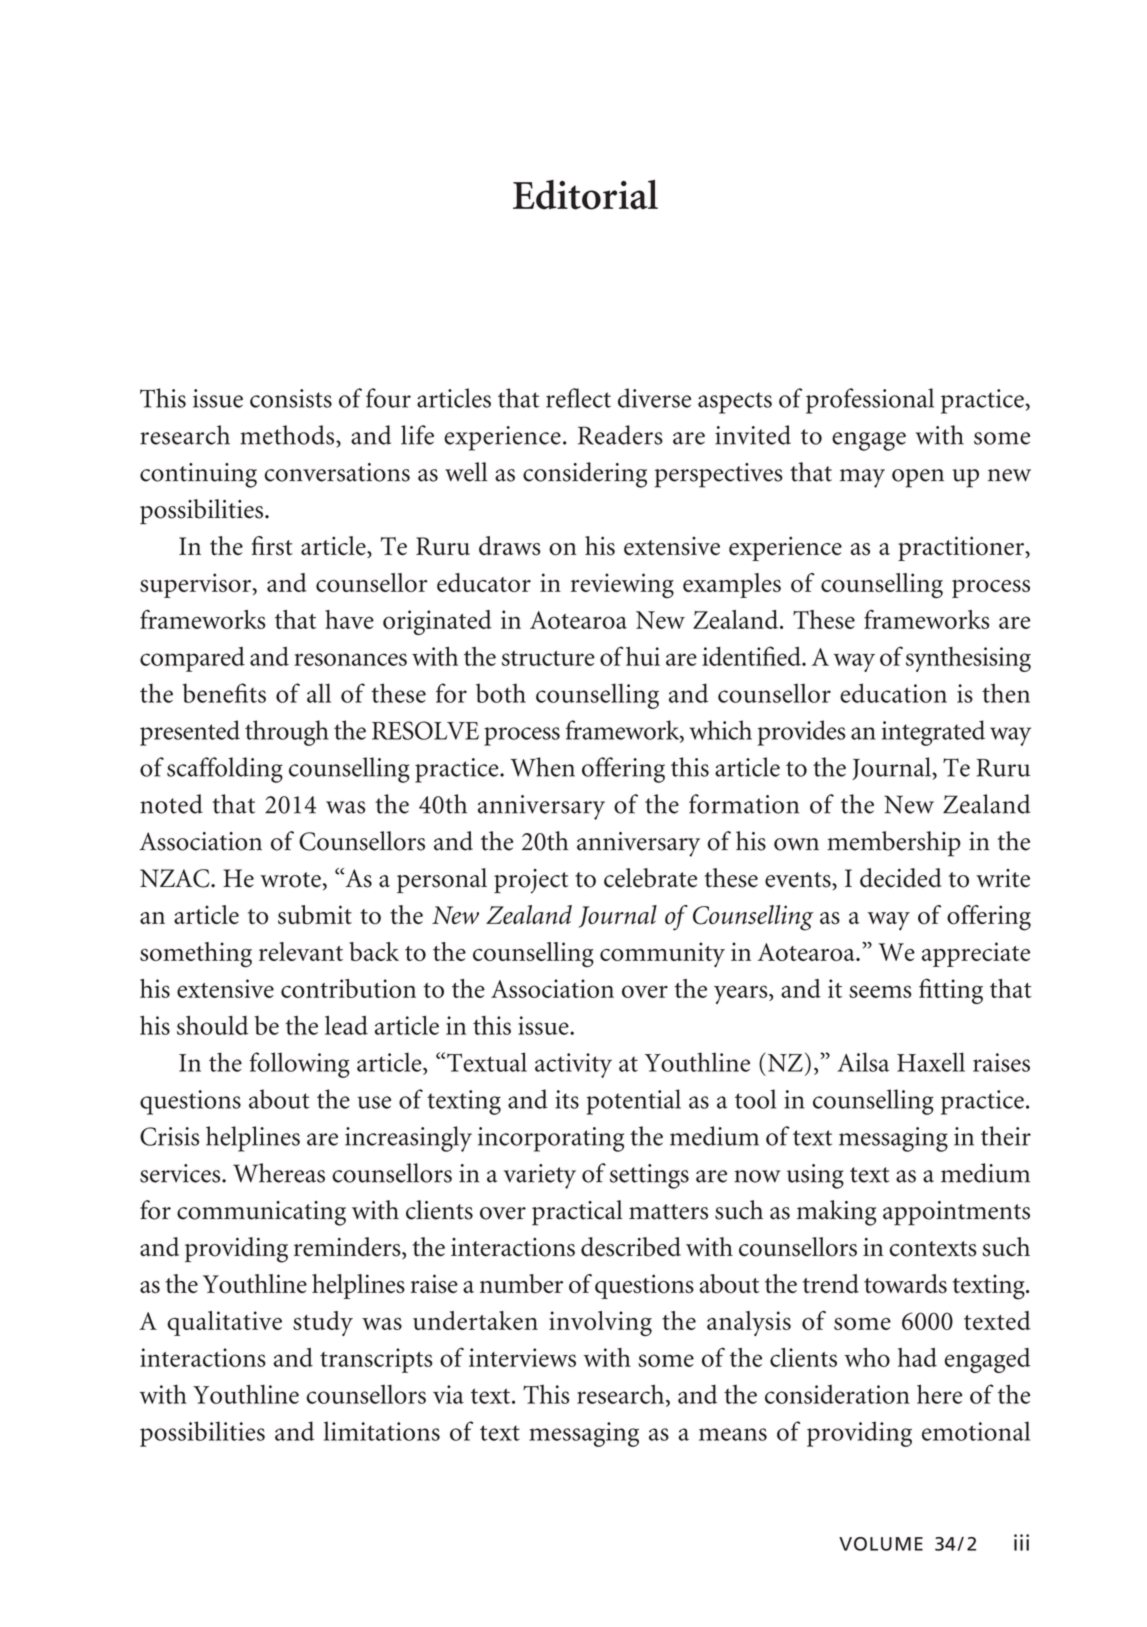  Describe the element at coordinates (585, 195) in the screenshot. I see `Editorial` at that location.
